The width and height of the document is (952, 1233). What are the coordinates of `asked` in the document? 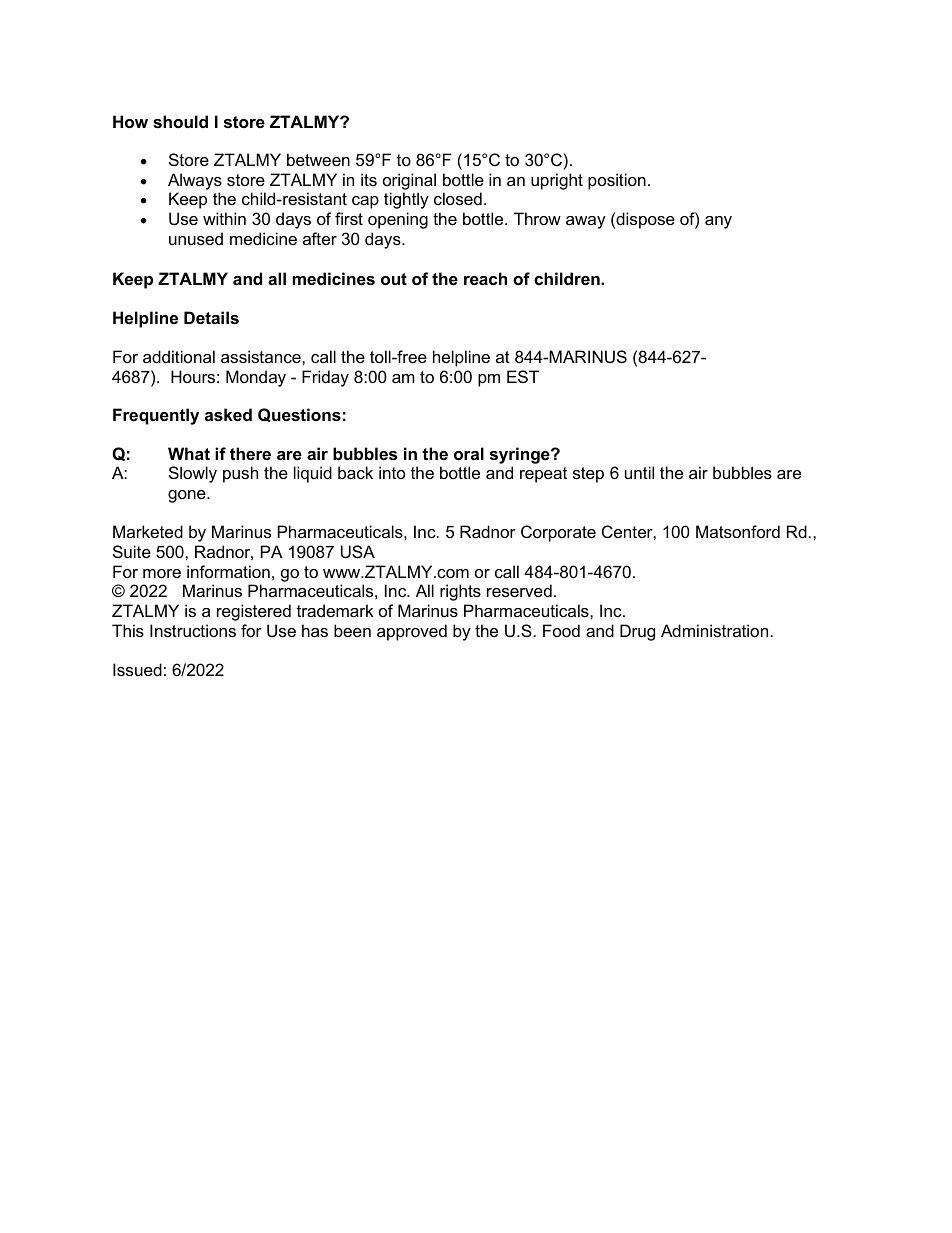 It's located at (228, 414).
